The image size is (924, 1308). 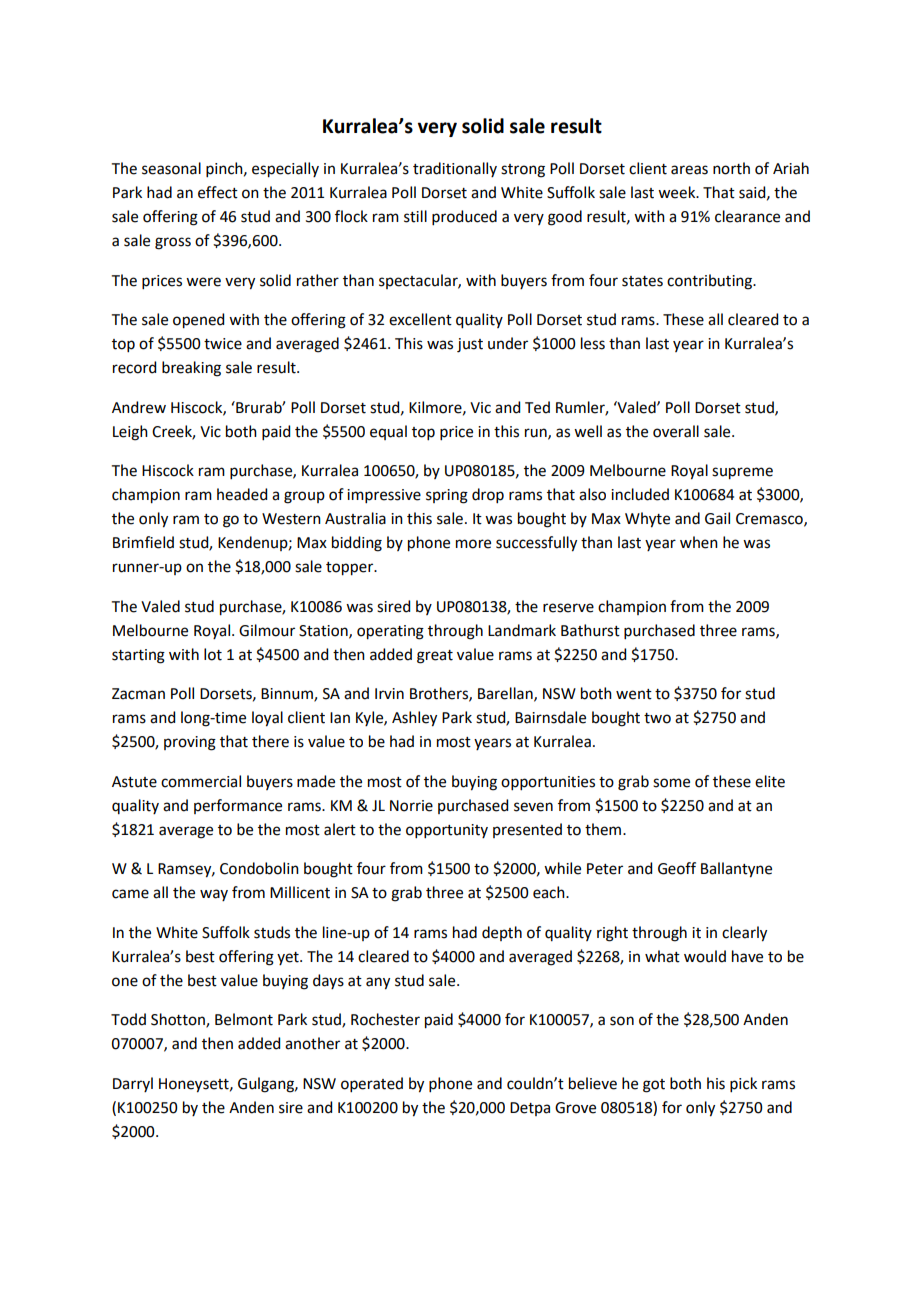 What do you see at coordinates (654, 1086) in the screenshot?
I see `got` at bounding box center [654, 1086].
